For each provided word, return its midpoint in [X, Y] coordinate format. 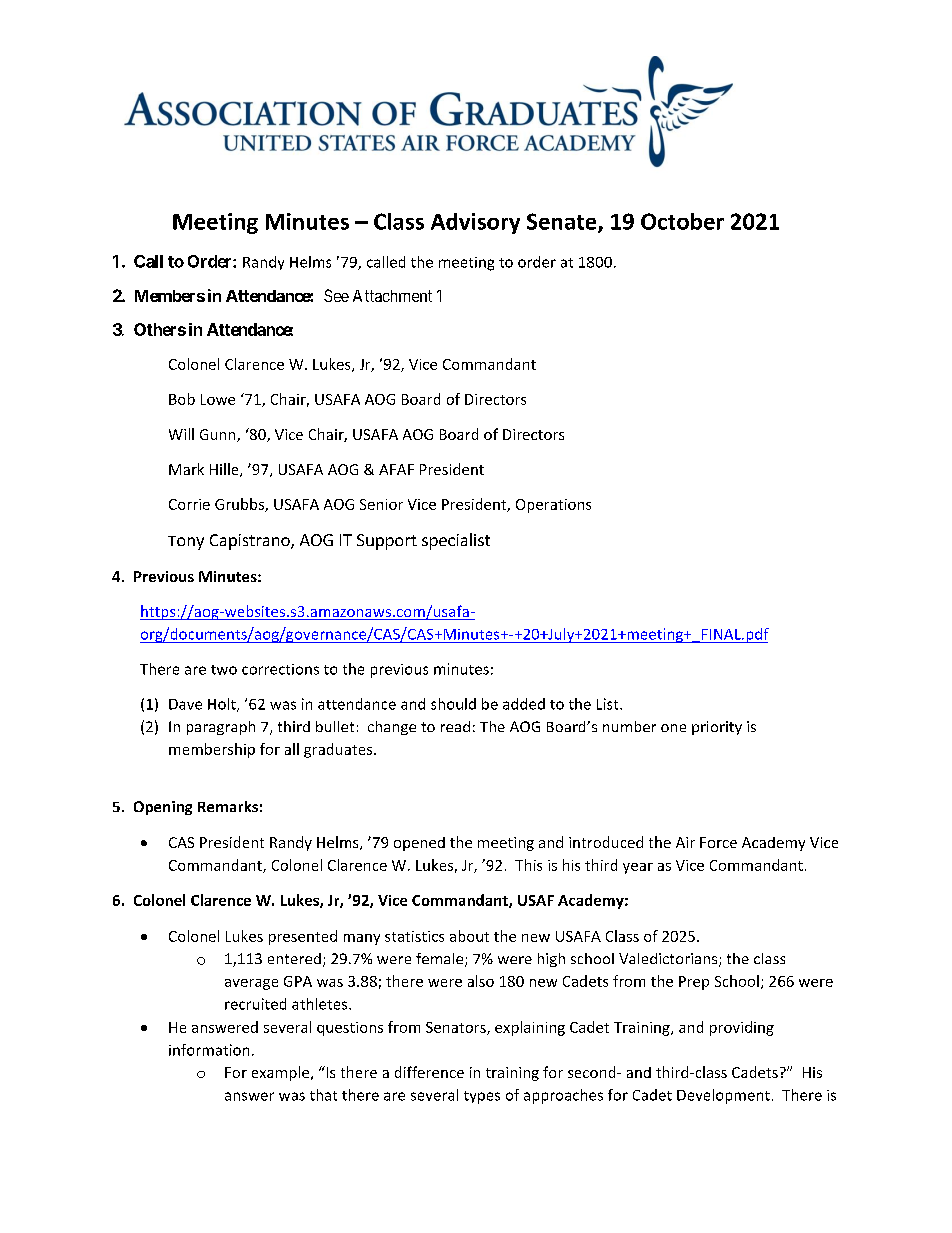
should [453, 704]
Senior [381, 504]
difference [429, 1072]
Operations [553, 506]
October [682, 221]
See [336, 295]
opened [419, 844]
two [224, 670]
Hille [225, 470]
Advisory [475, 223]
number [629, 726]
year [638, 868]
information [209, 1050]
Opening [163, 808]
